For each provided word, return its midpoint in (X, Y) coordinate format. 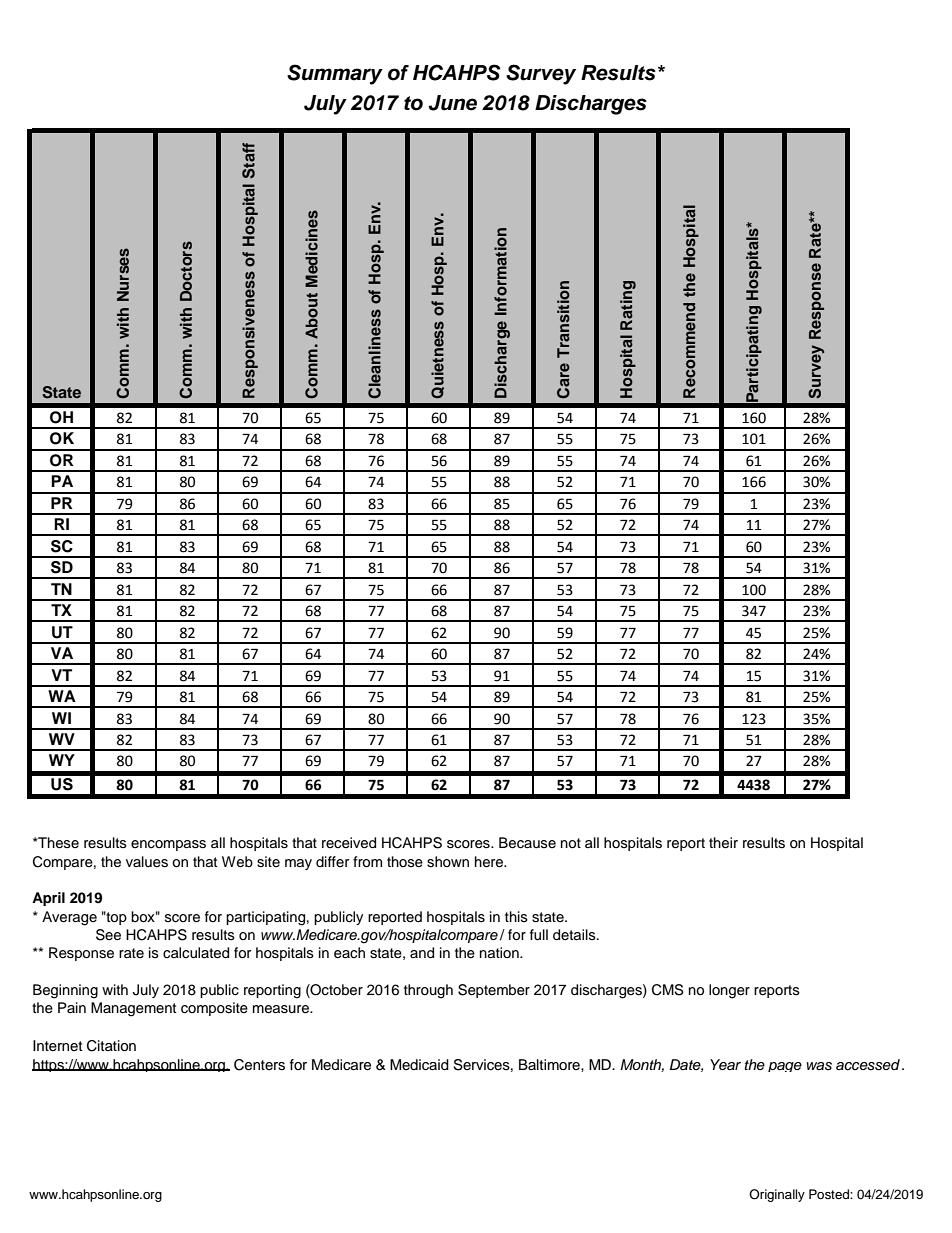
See (108, 935)
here (490, 862)
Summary (335, 74)
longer (729, 991)
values (147, 862)
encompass (168, 845)
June (453, 103)
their (723, 843)
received (349, 843)
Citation (111, 1046)
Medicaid (419, 1065)
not (571, 843)
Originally (777, 1195)
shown (448, 862)
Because (527, 843)
